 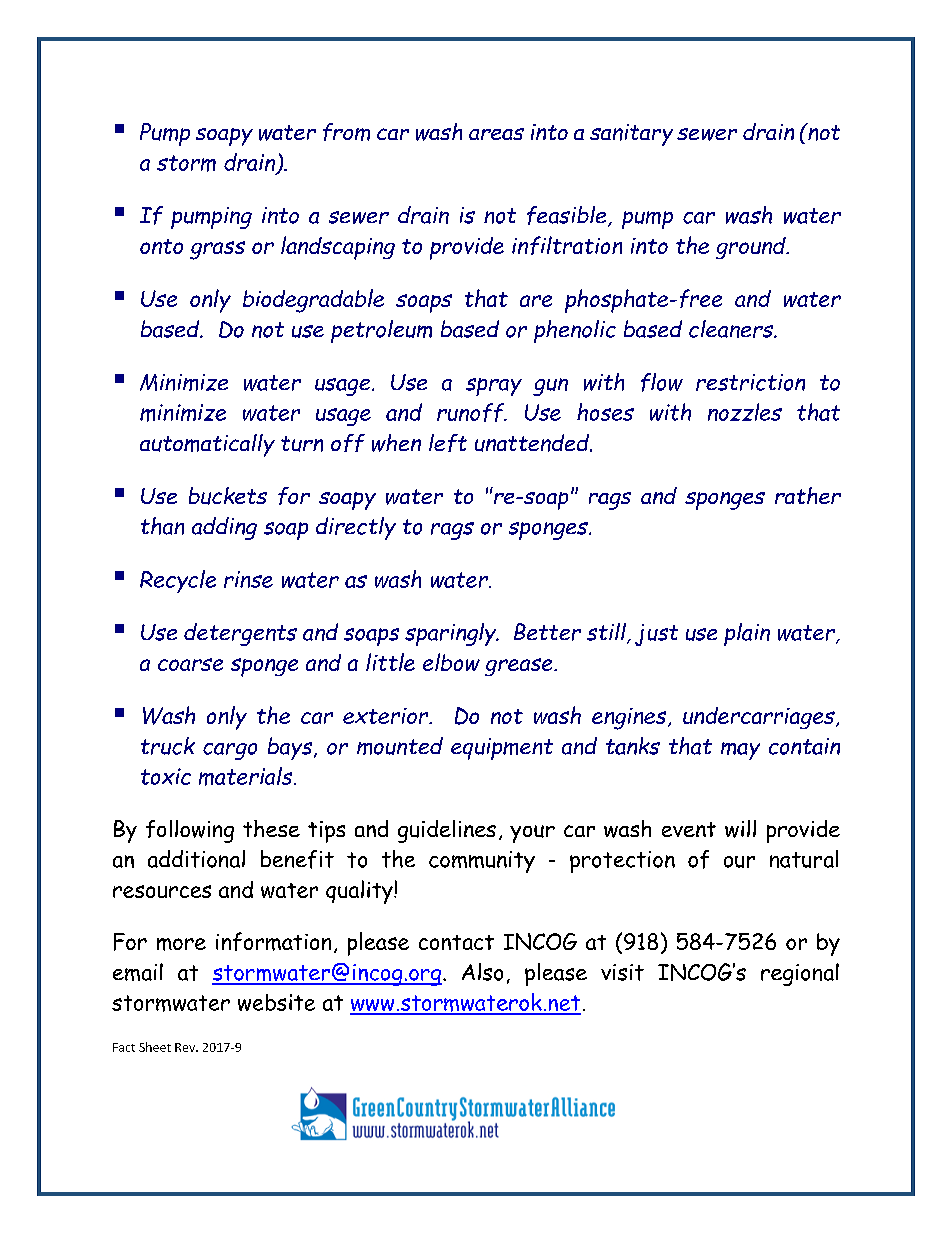 What do you see at coordinates (207, 445) in the document?
I see `automatically` at bounding box center [207, 445].
